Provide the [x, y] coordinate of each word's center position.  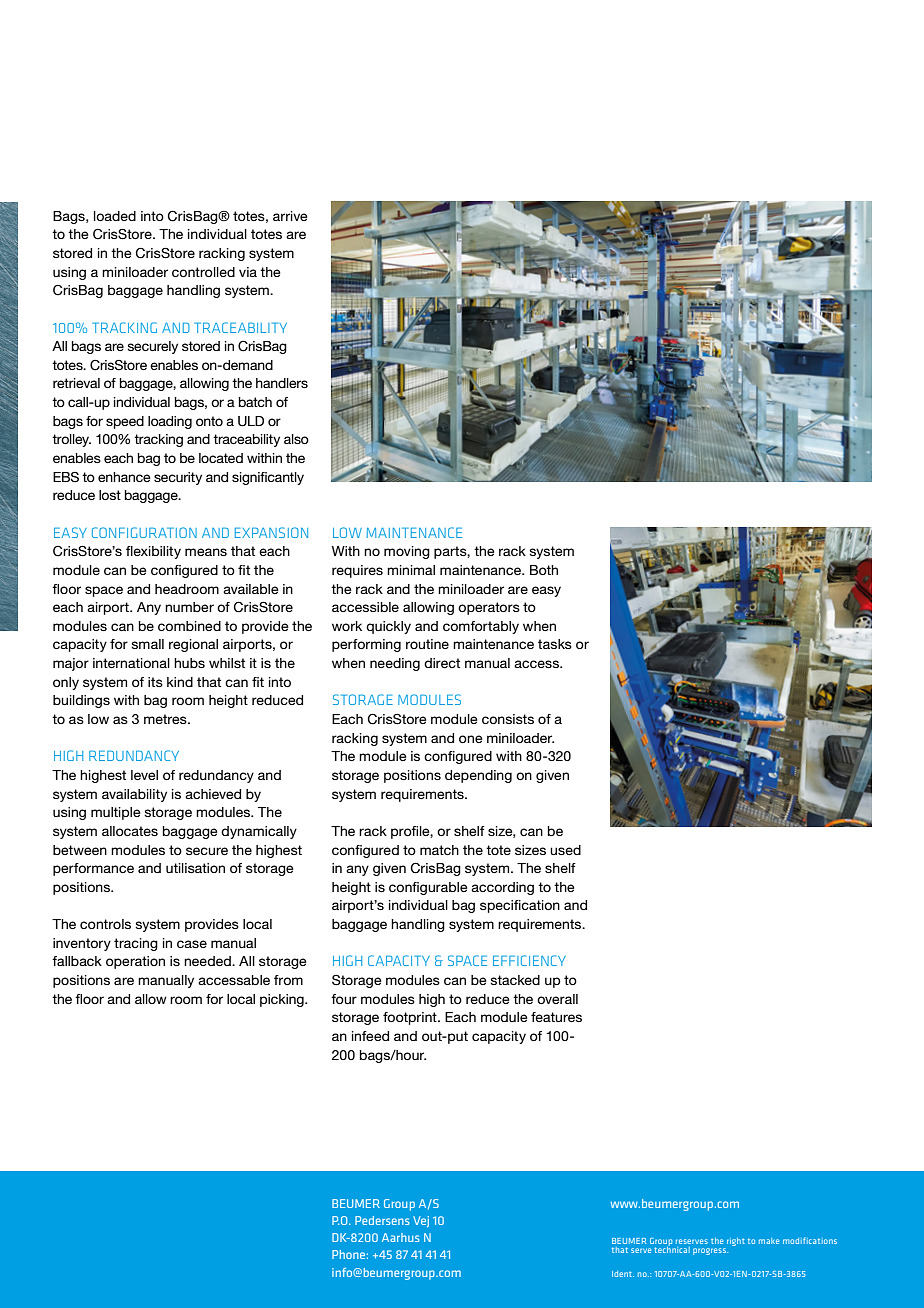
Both [544, 570]
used [565, 850]
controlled [203, 272]
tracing [136, 944]
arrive [290, 216]
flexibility [153, 552]
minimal [411, 570]
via [248, 272]
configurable [428, 888]
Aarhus [401, 1237]
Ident [623, 1274]
